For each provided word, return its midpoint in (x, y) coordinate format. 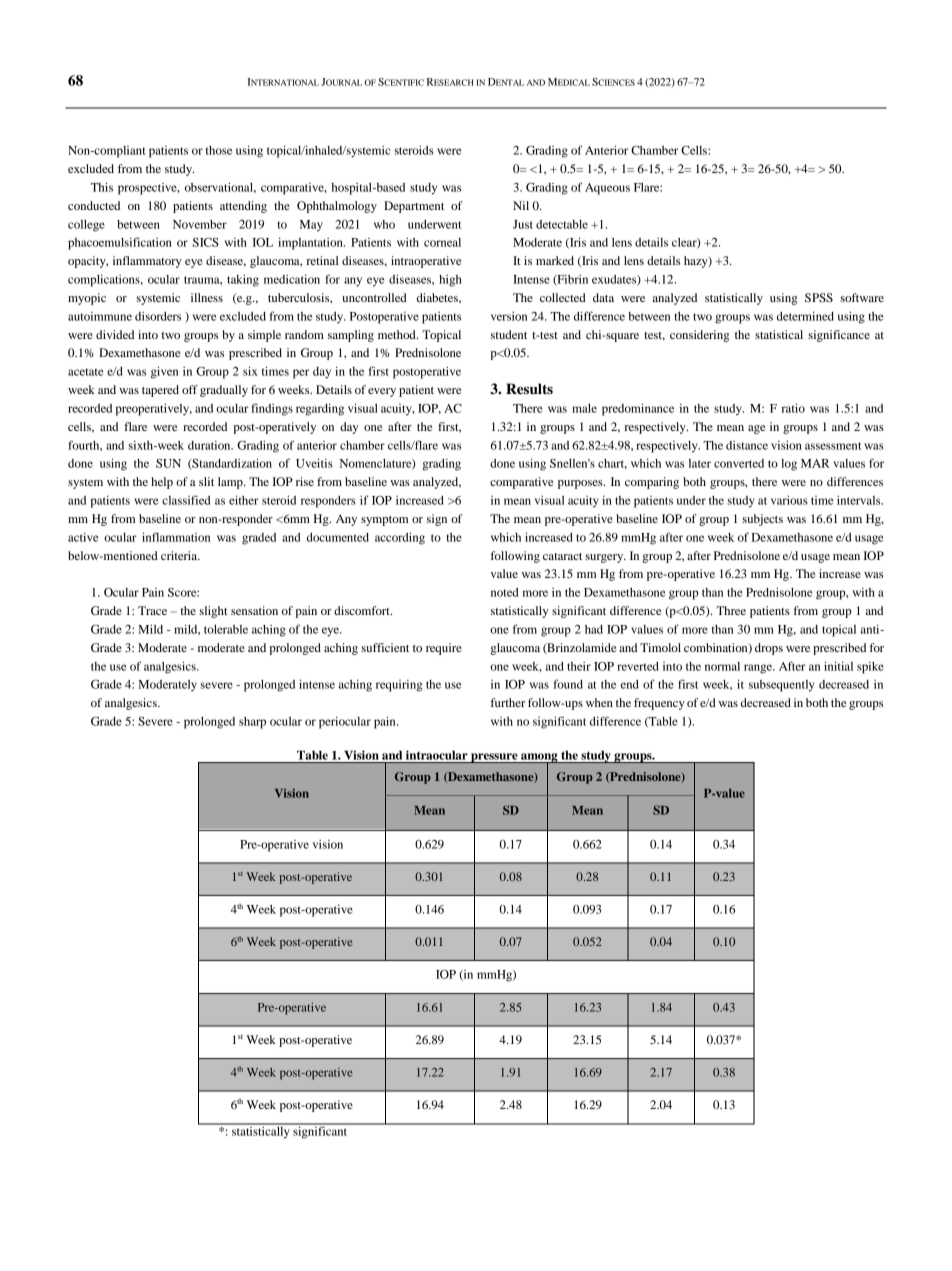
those (219, 150)
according (400, 538)
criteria (180, 555)
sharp (252, 723)
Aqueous (607, 189)
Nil (521, 205)
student (509, 334)
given (164, 372)
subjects (762, 520)
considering (700, 336)
